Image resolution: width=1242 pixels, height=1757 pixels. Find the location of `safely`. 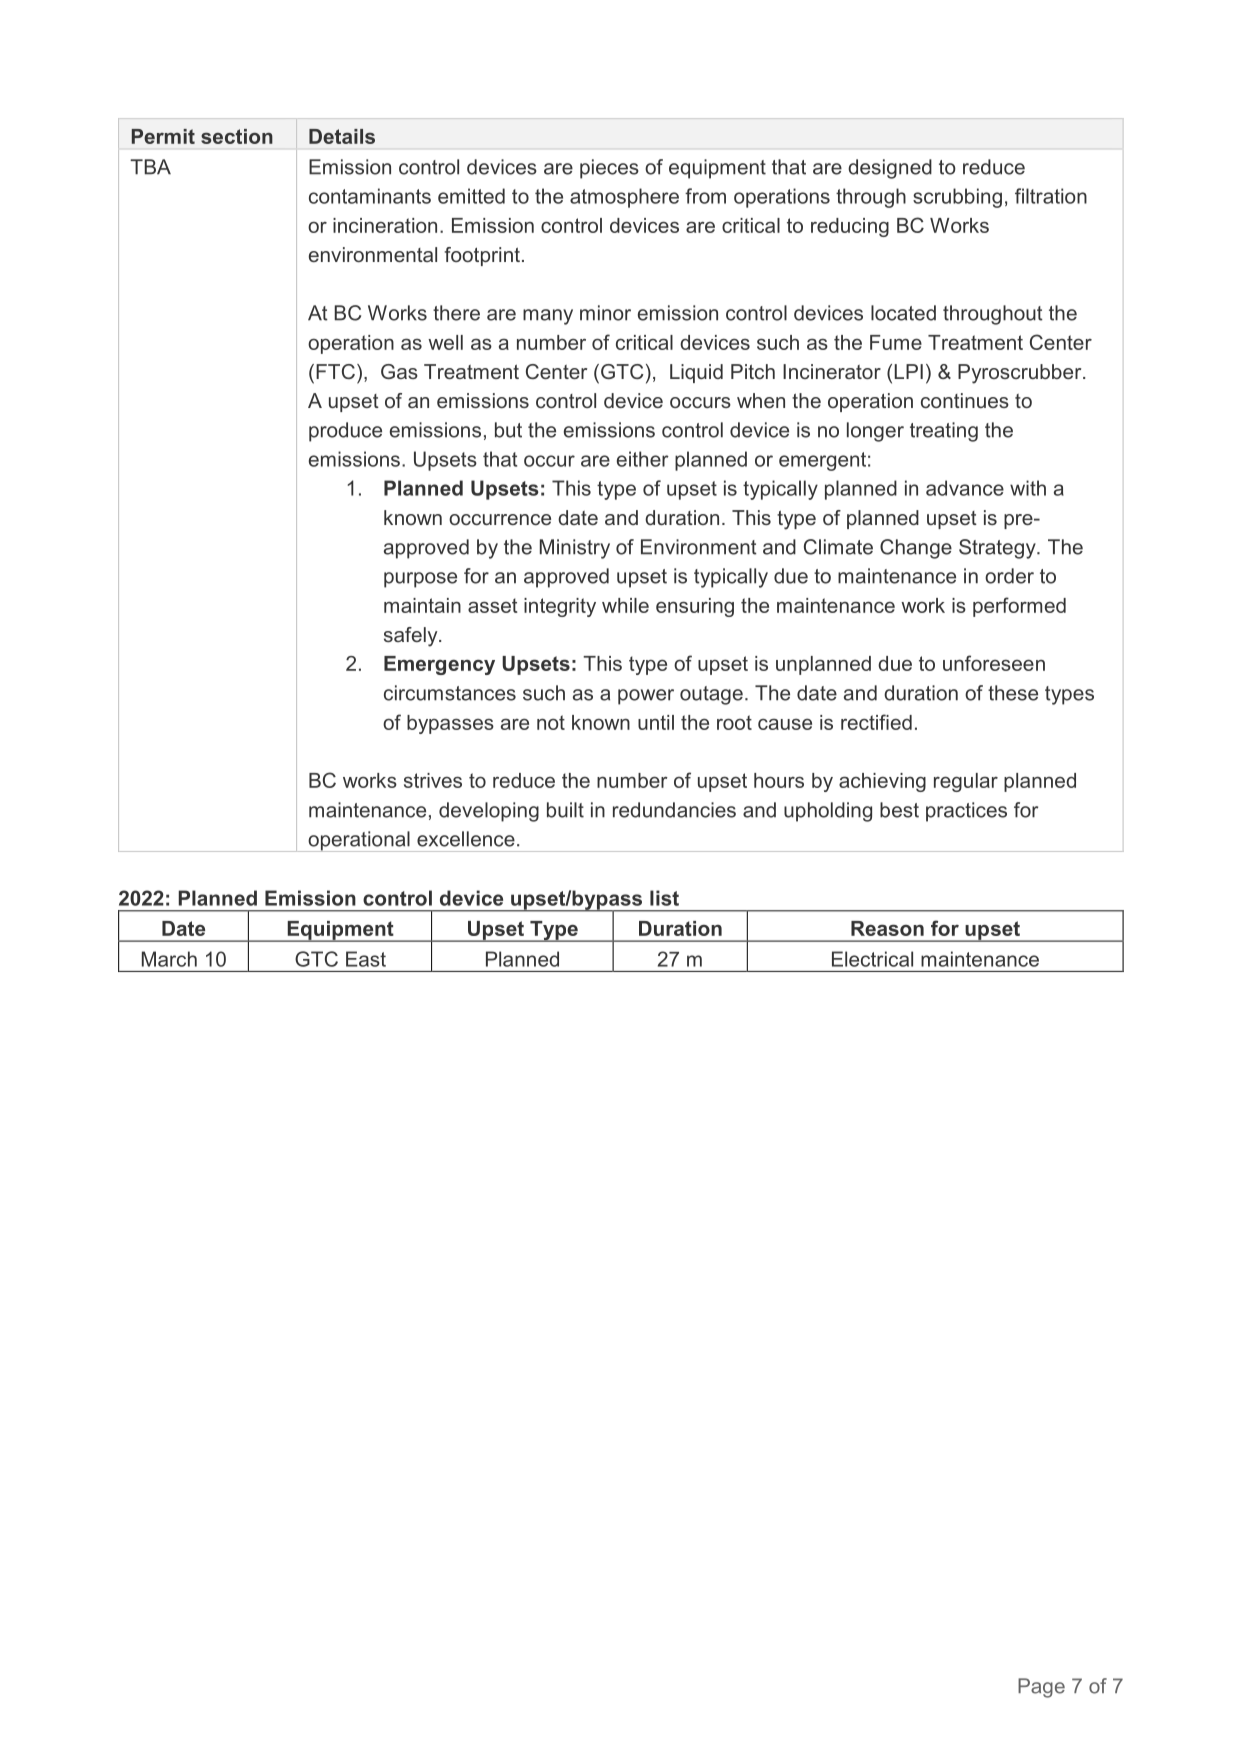

safely is located at coordinates (412, 637).
